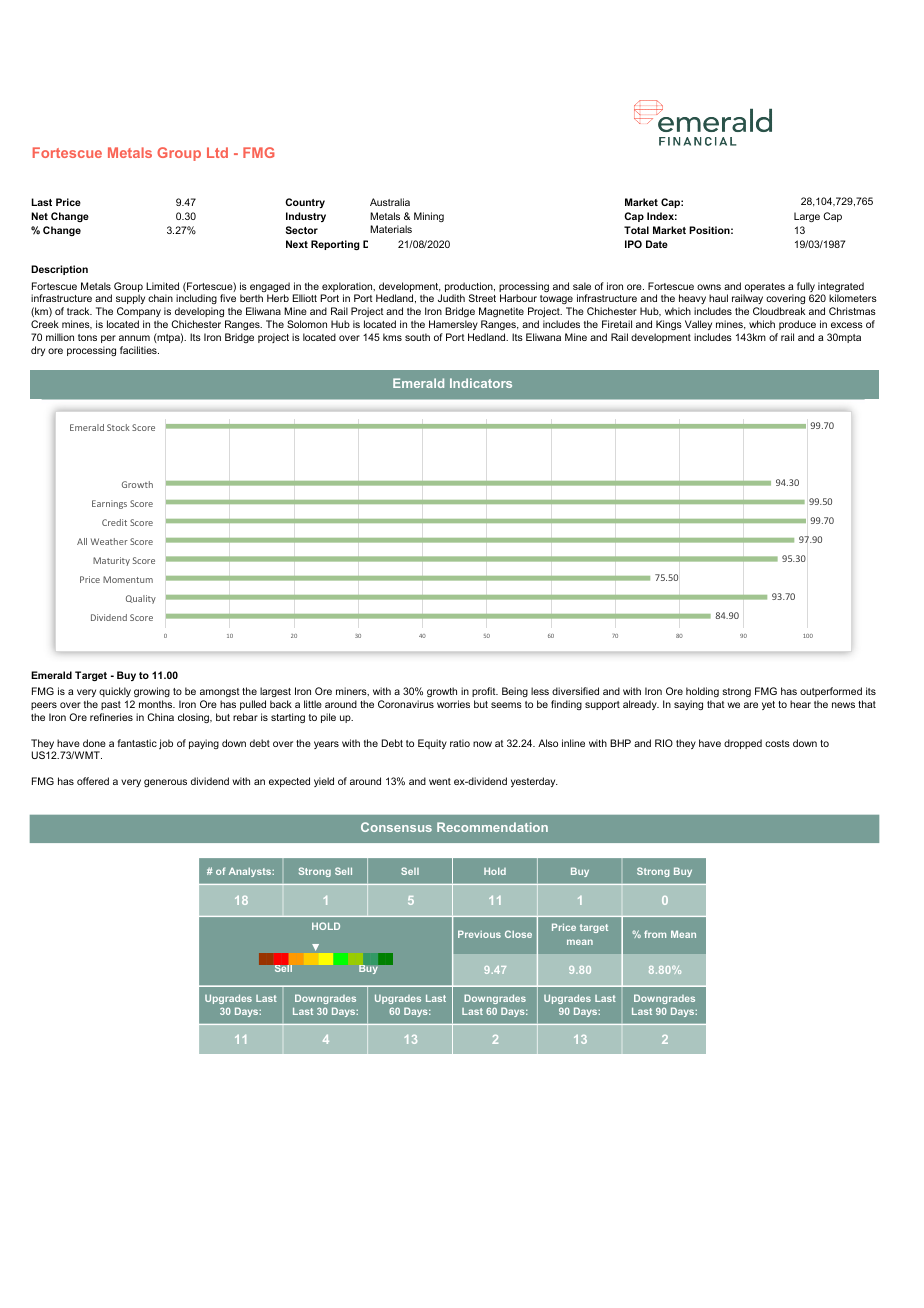  Describe the element at coordinates (109, 541) in the image. I see `Weather` at that location.
